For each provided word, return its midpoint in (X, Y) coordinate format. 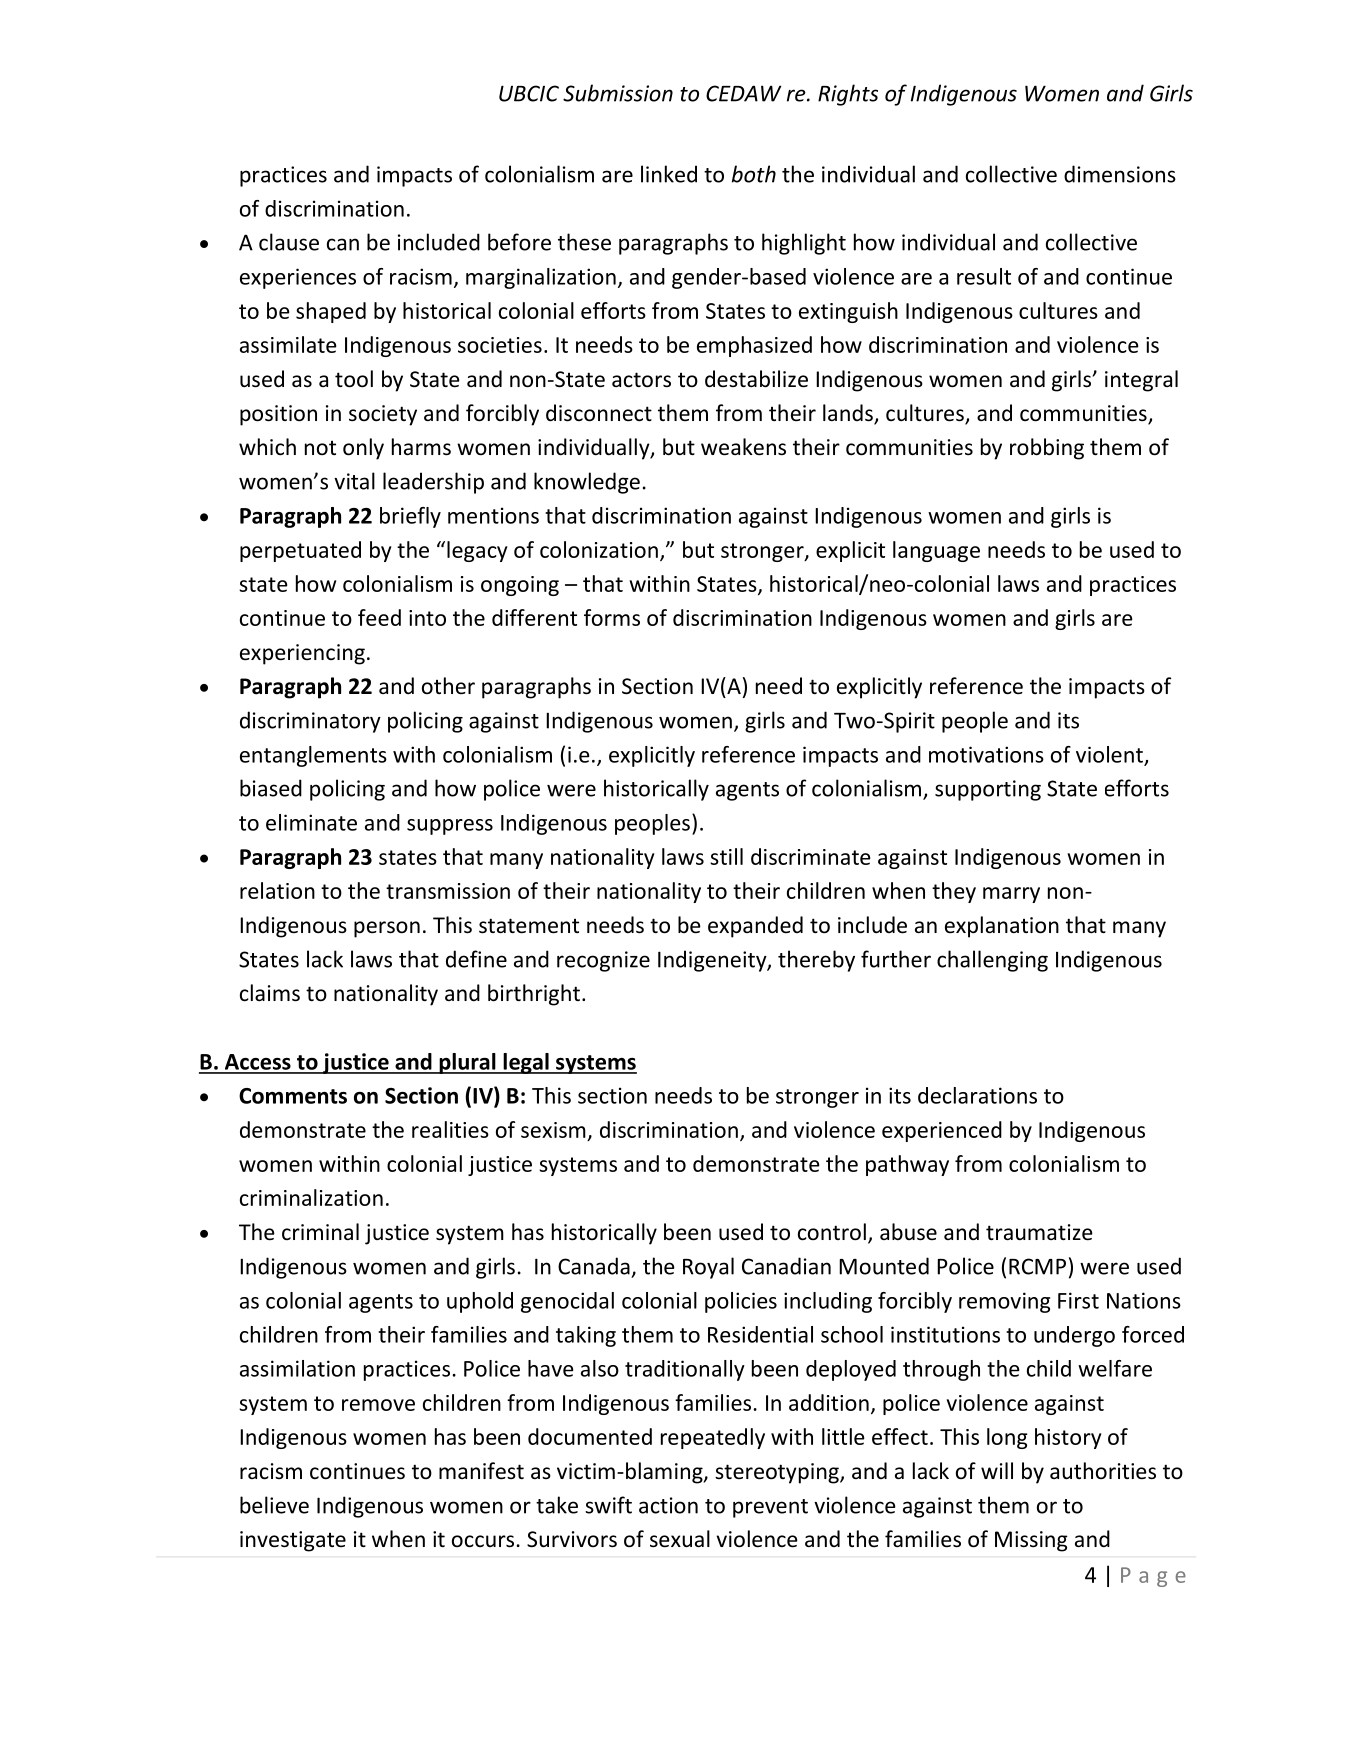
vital (354, 481)
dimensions (1120, 174)
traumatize (1039, 1232)
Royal (708, 1268)
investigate (293, 1541)
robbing (1047, 449)
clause (289, 242)
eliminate (311, 822)
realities (450, 1129)
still (726, 856)
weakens (743, 447)
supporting (988, 790)
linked (669, 174)
